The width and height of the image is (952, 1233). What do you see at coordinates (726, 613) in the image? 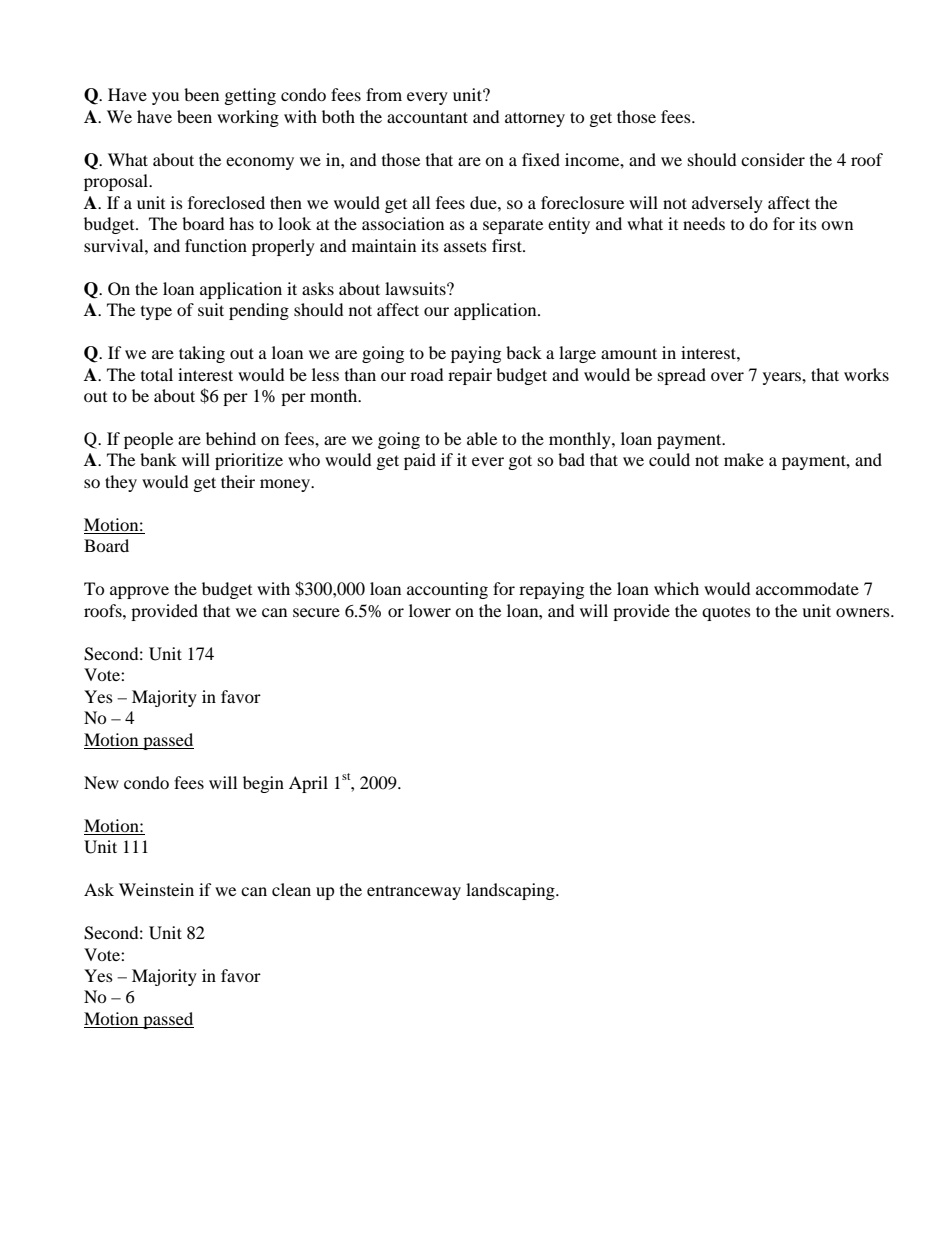
I see `quotes` at bounding box center [726, 613].
